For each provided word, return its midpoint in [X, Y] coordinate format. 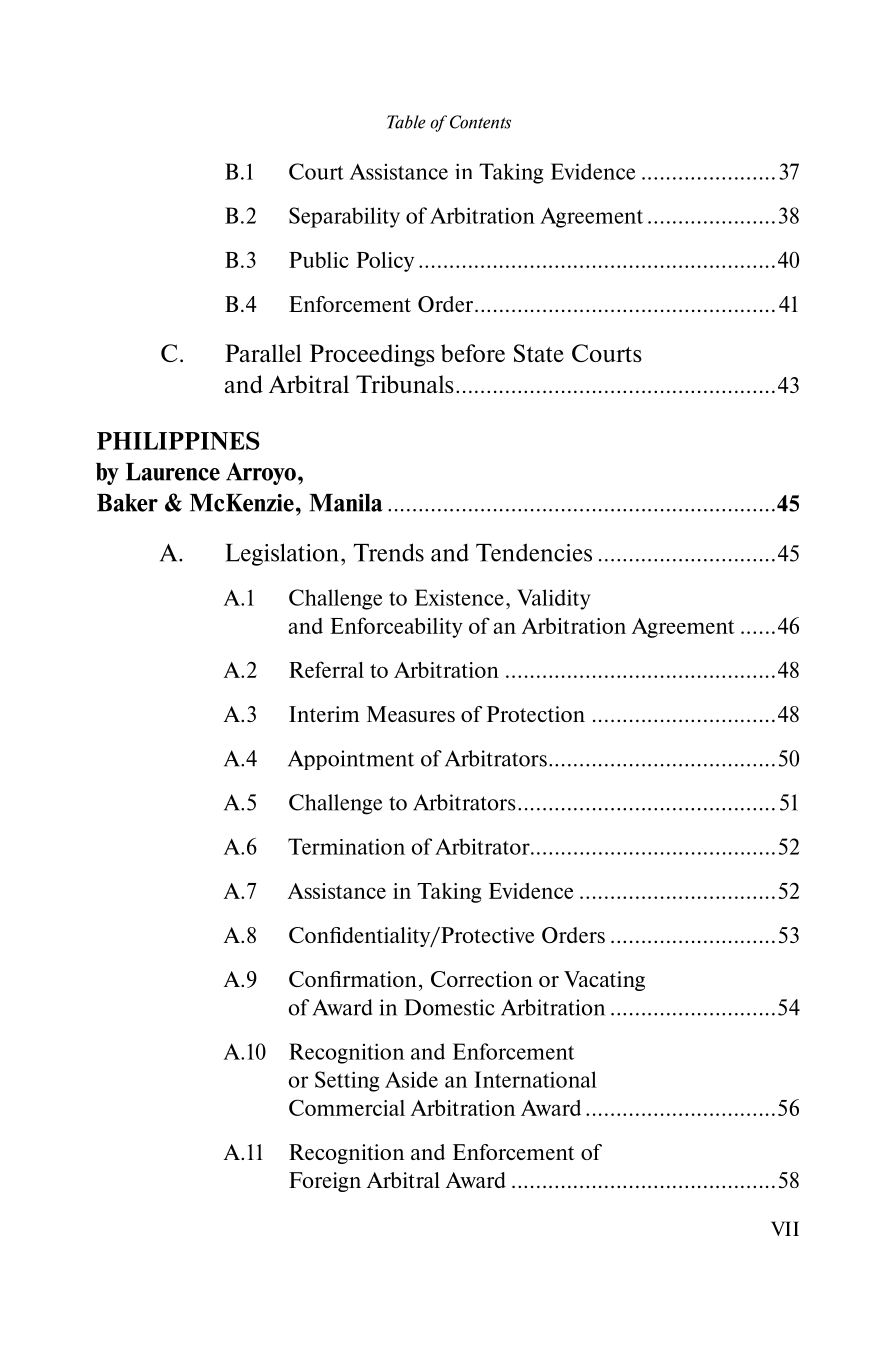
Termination [346, 846]
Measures [411, 714]
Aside [411, 1079]
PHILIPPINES [178, 440]
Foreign [325, 1182]
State [539, 353]
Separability [344, 217]
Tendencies [534, 552]
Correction [482, 979]
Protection [536, 714]
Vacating [604, 981]
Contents [480, 122]
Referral [326, 669]
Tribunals [405, 384]
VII [785, 1228]
